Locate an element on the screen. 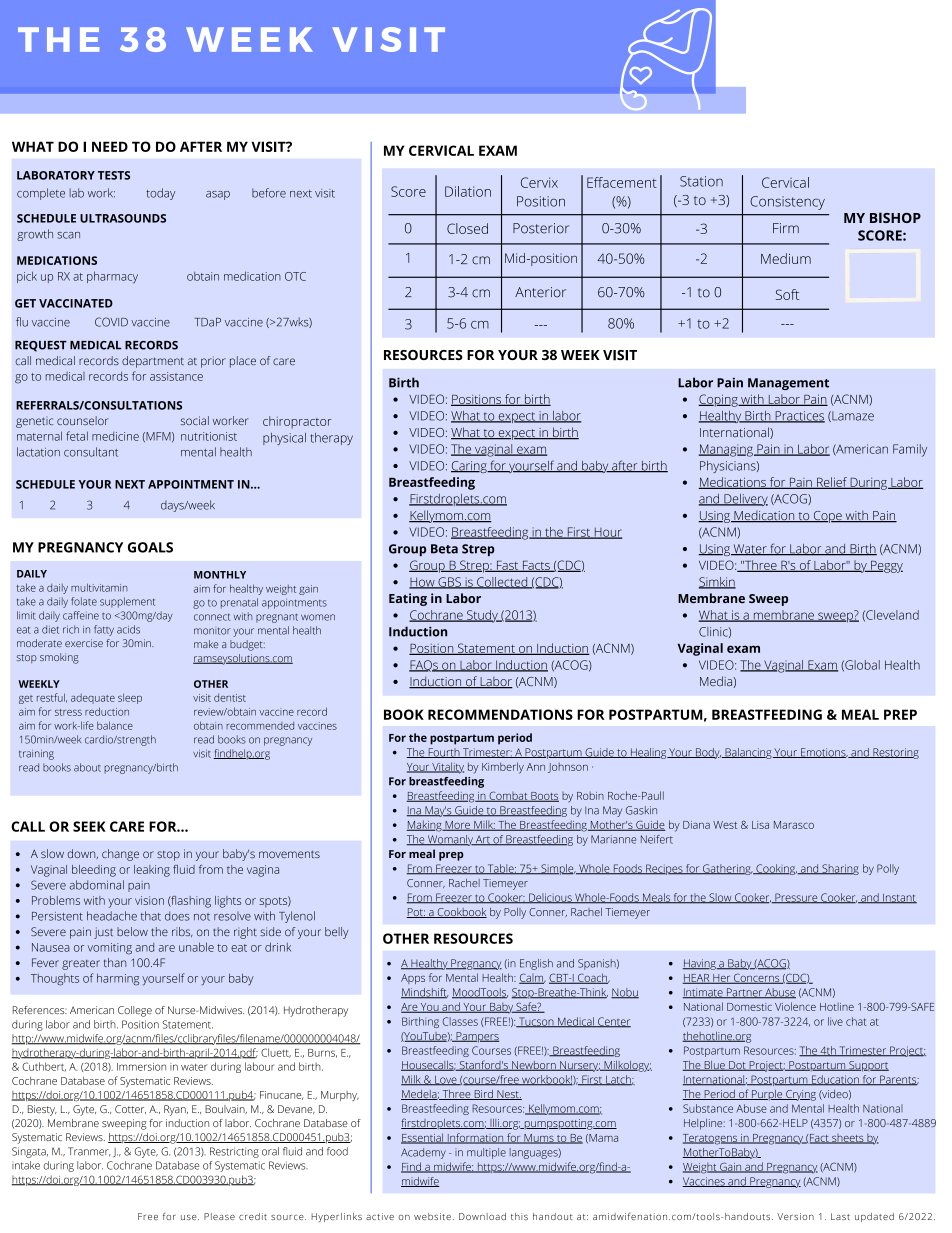 The image size is (952, 1233). RECOMMENDATIONS is located at coordinates (500, 714).
